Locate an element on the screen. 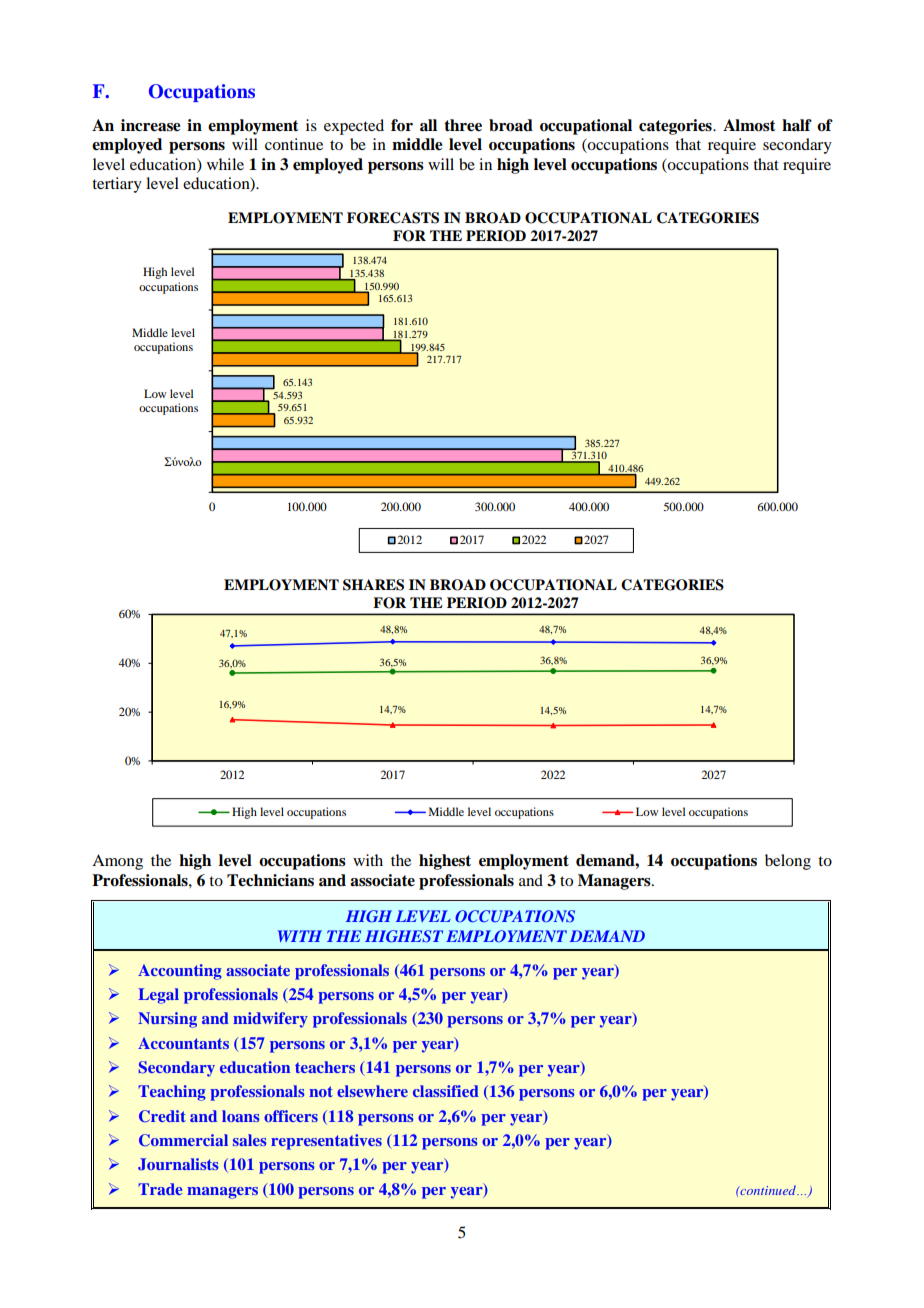 This screenshot has width=924, height=1308. Journalists is located at coordinates (178, 1164).
